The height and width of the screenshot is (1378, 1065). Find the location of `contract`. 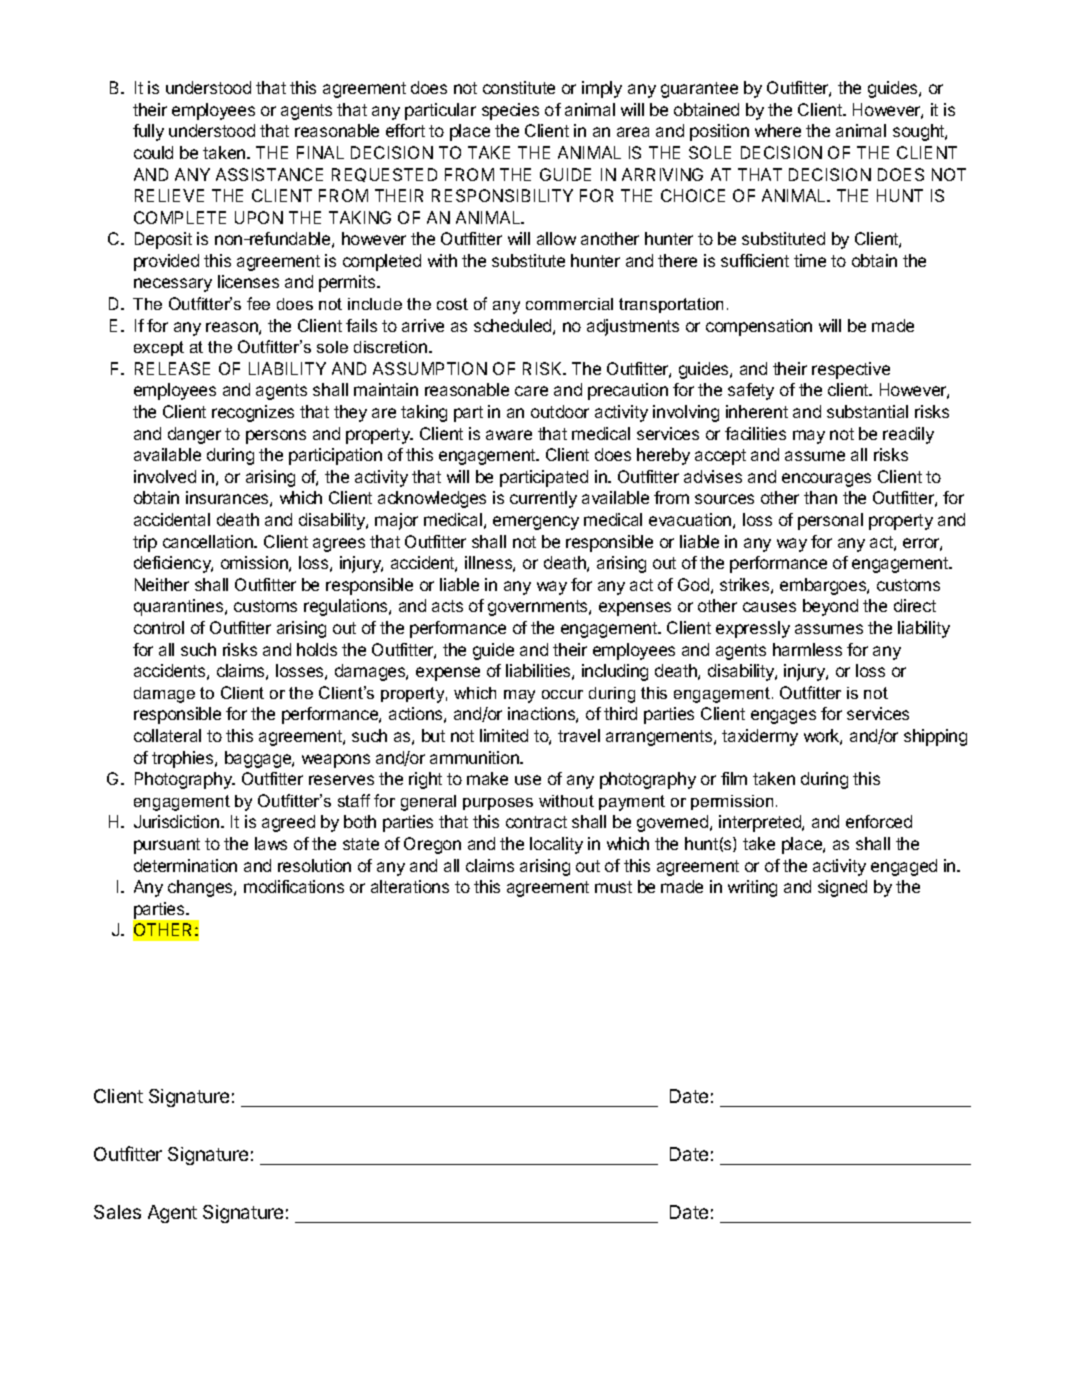

contract is located at coordinates (536, 822).
